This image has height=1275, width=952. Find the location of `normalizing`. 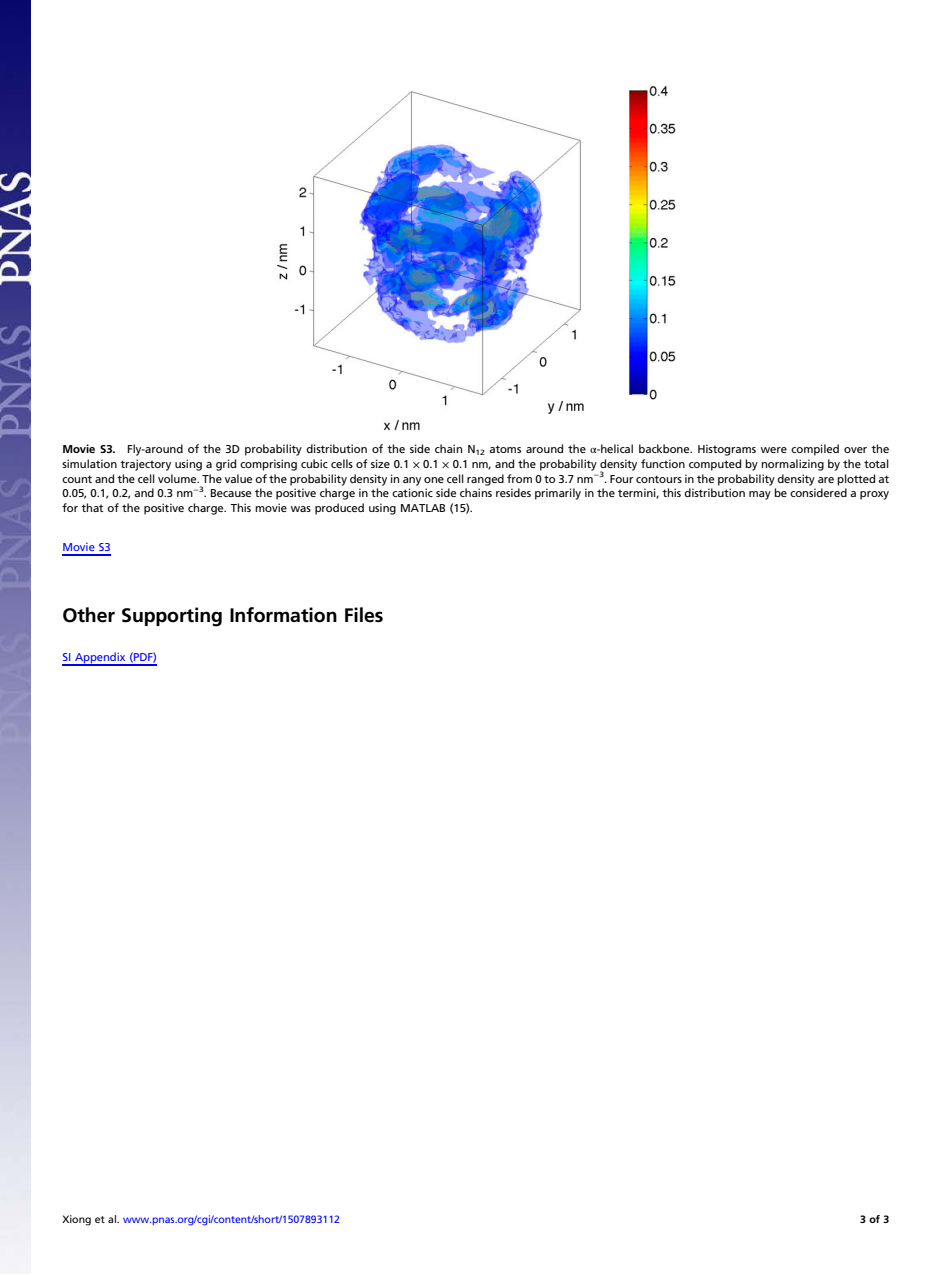

normalizing is located at coordinates (792, 465).
